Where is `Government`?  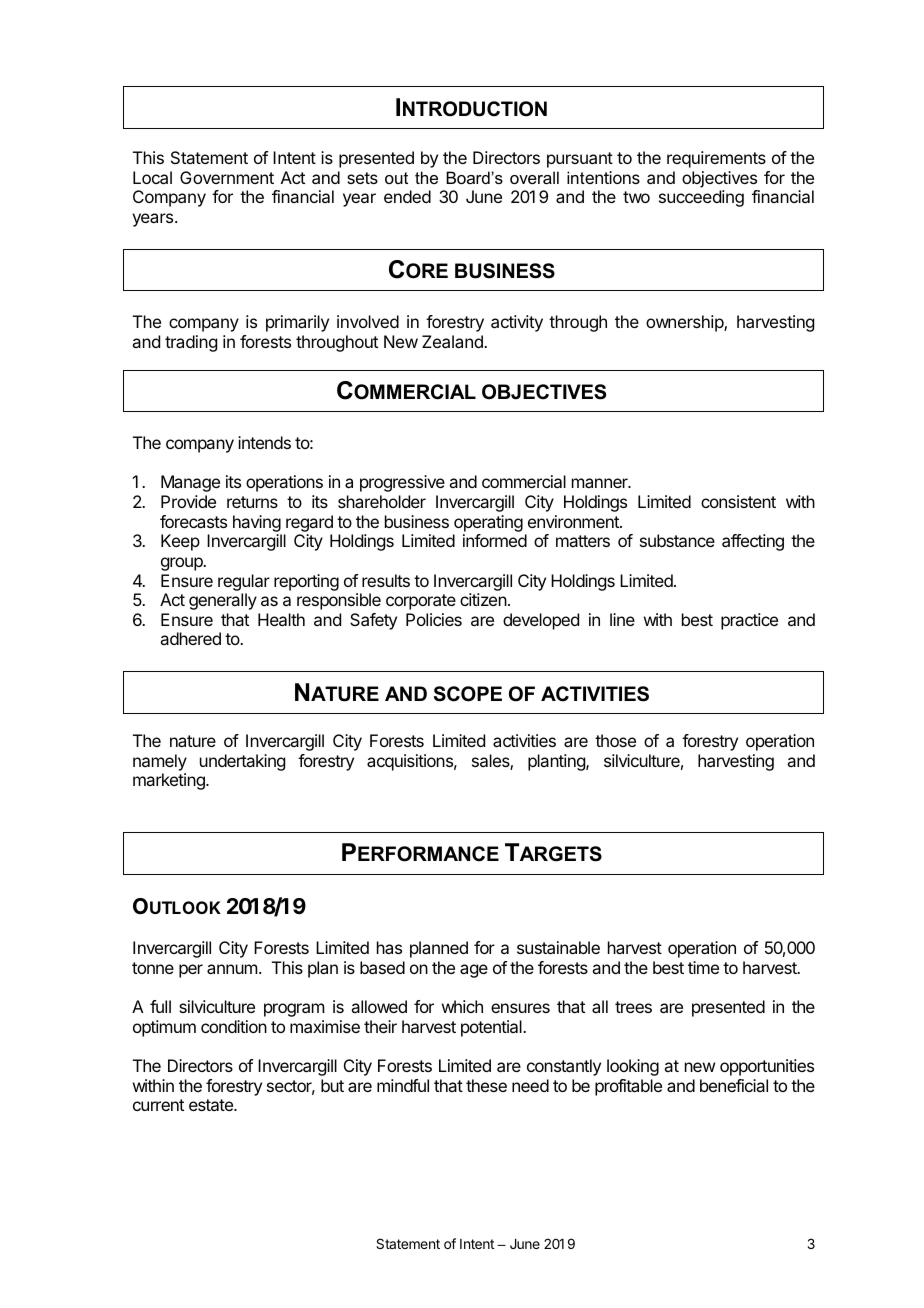
Government is located at coordinates (227, 177).
